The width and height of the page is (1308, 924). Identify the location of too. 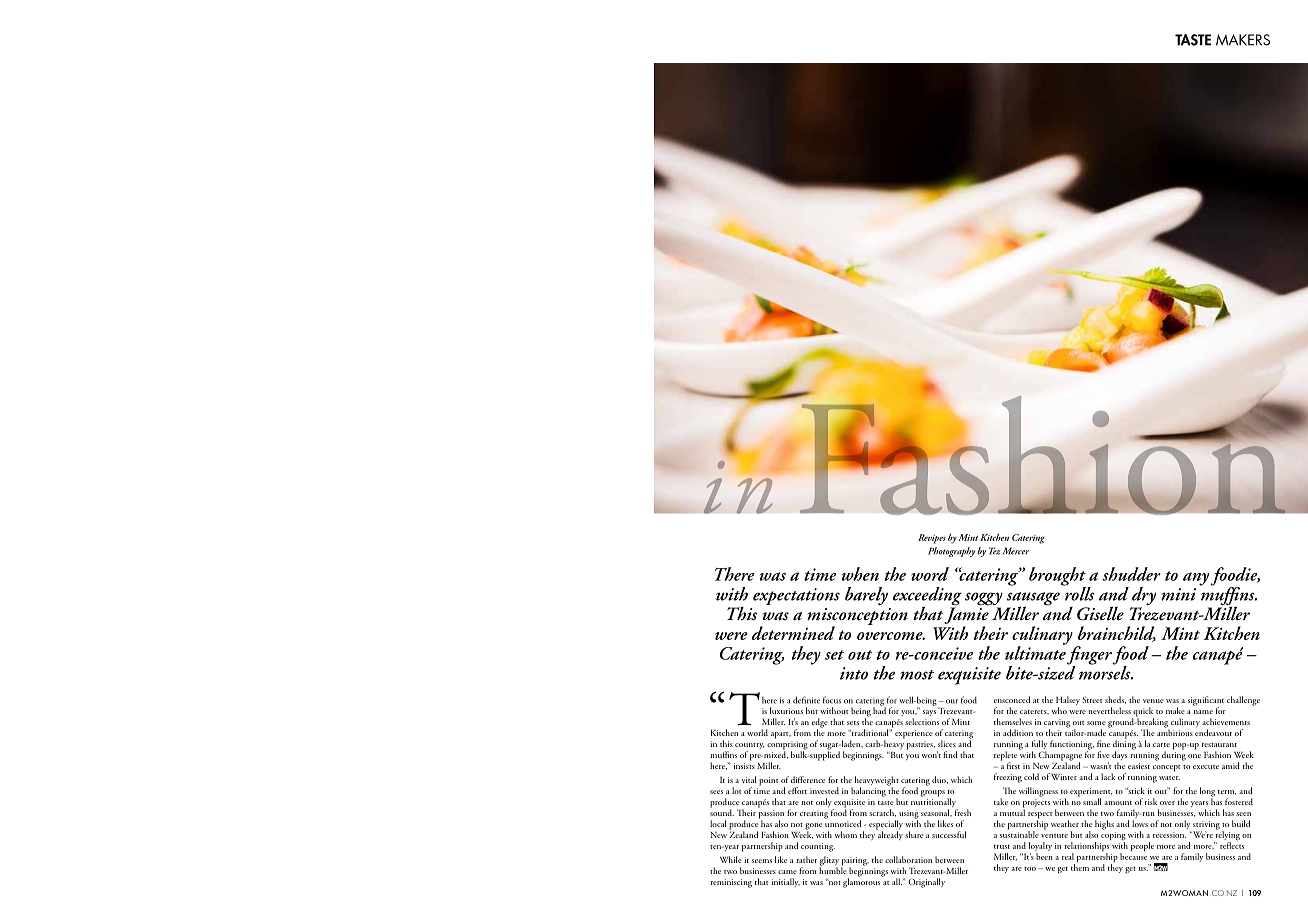
(1030, 868).
